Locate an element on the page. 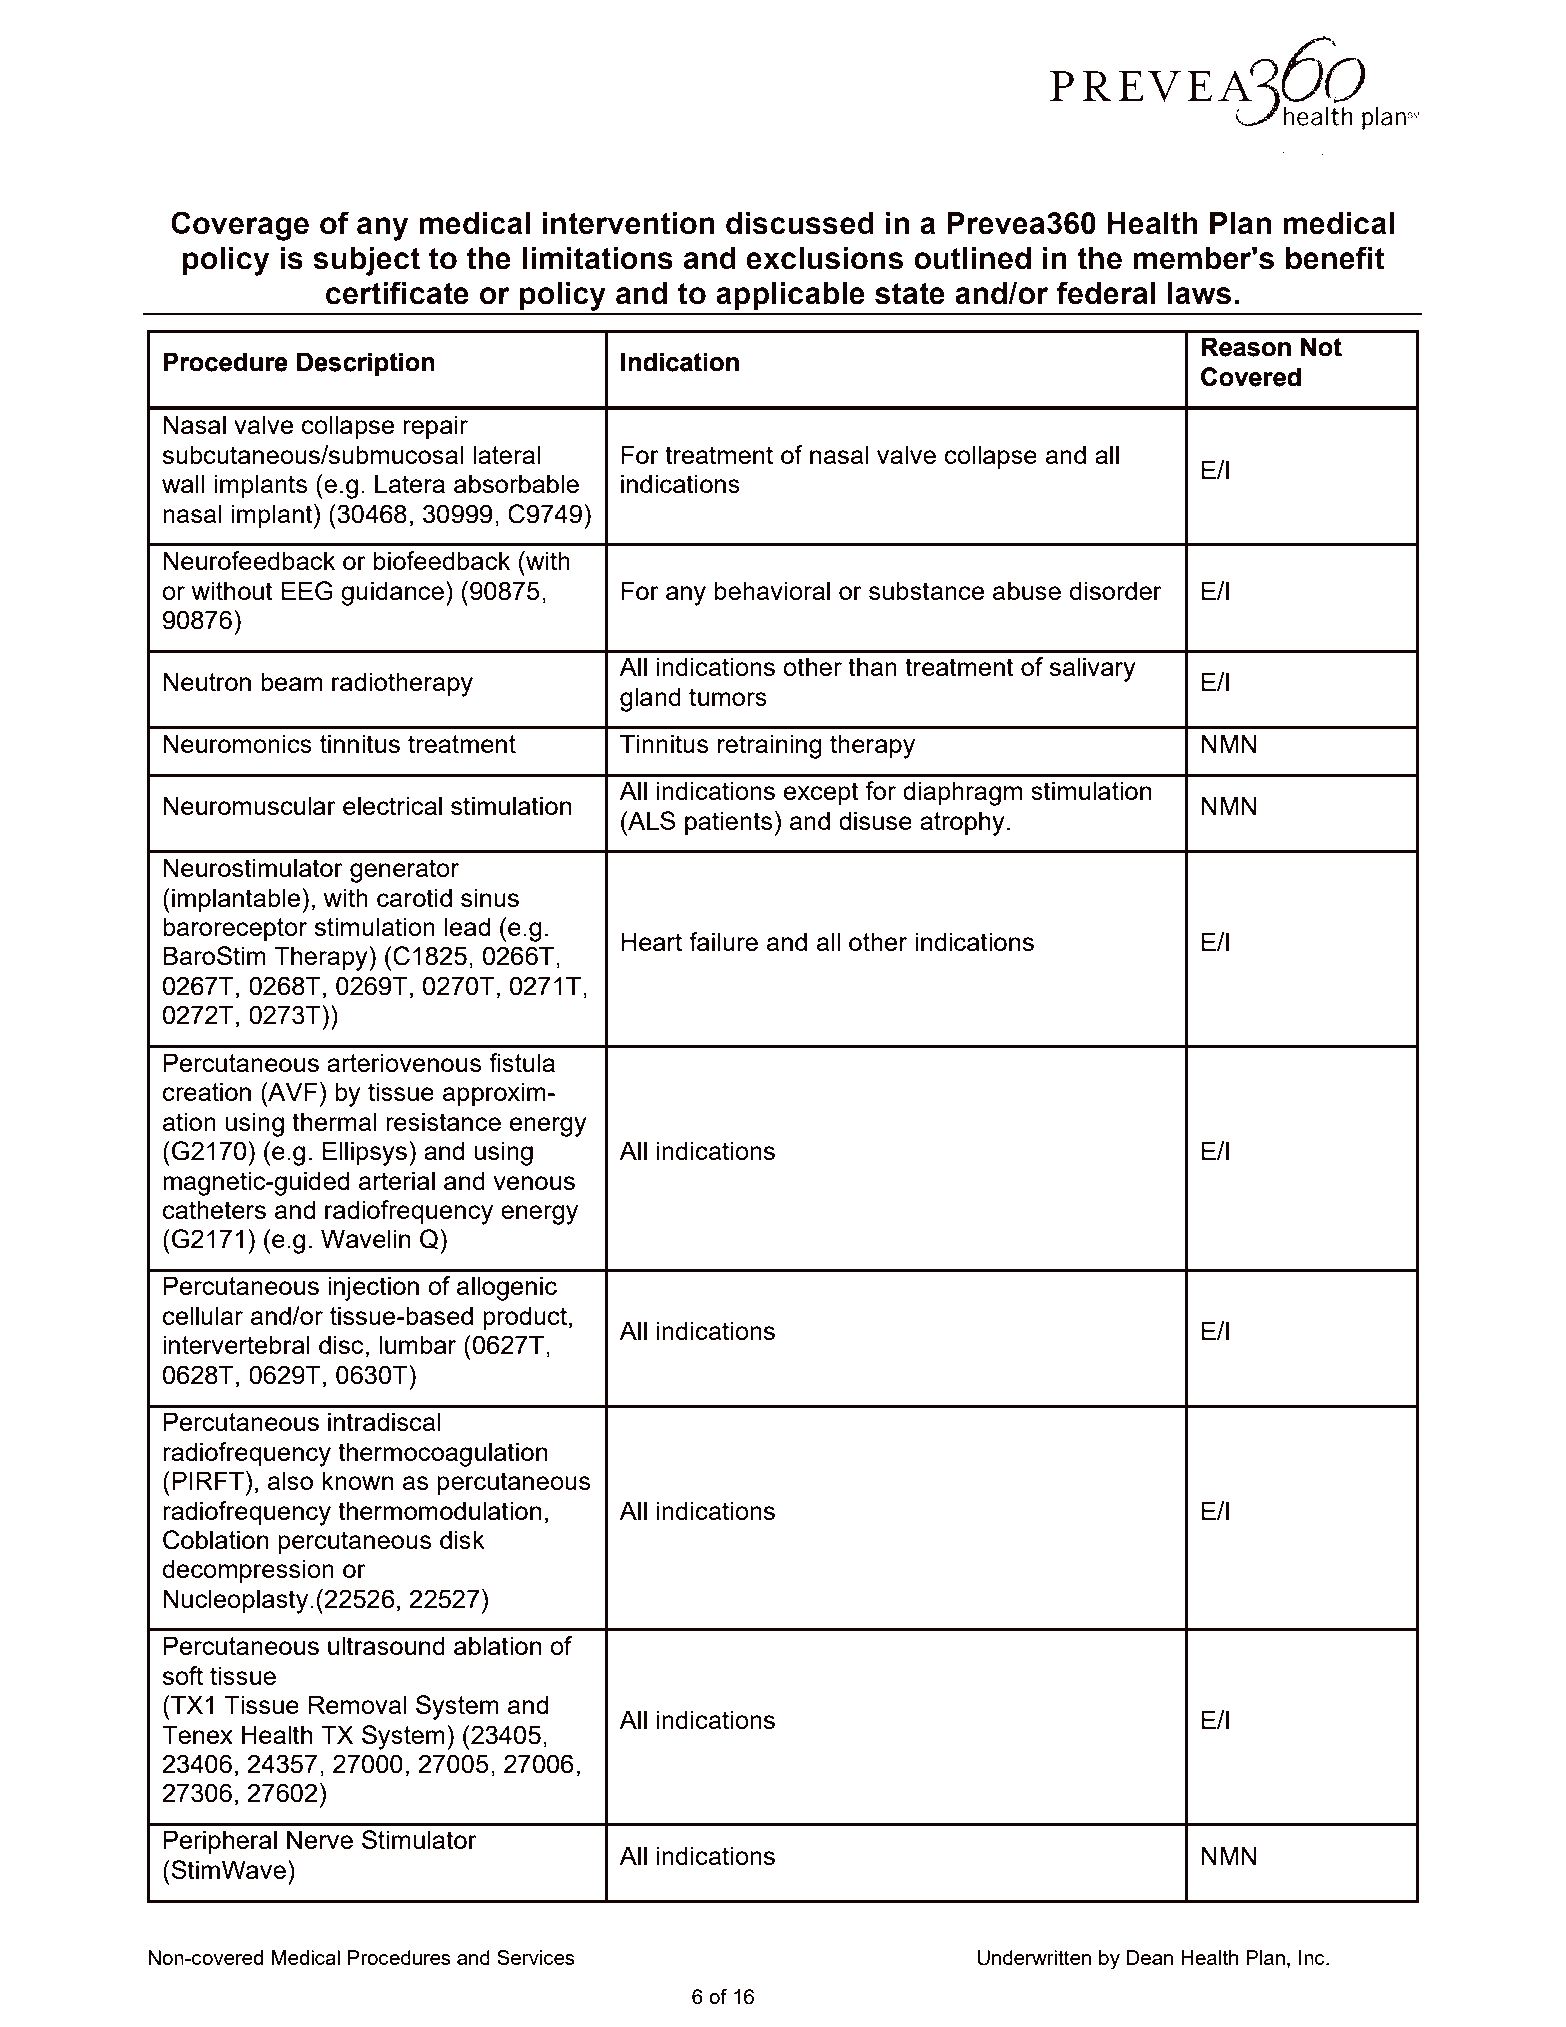 This document has height=2027, width=1566. laws is located at coordinates (1199, 293).
